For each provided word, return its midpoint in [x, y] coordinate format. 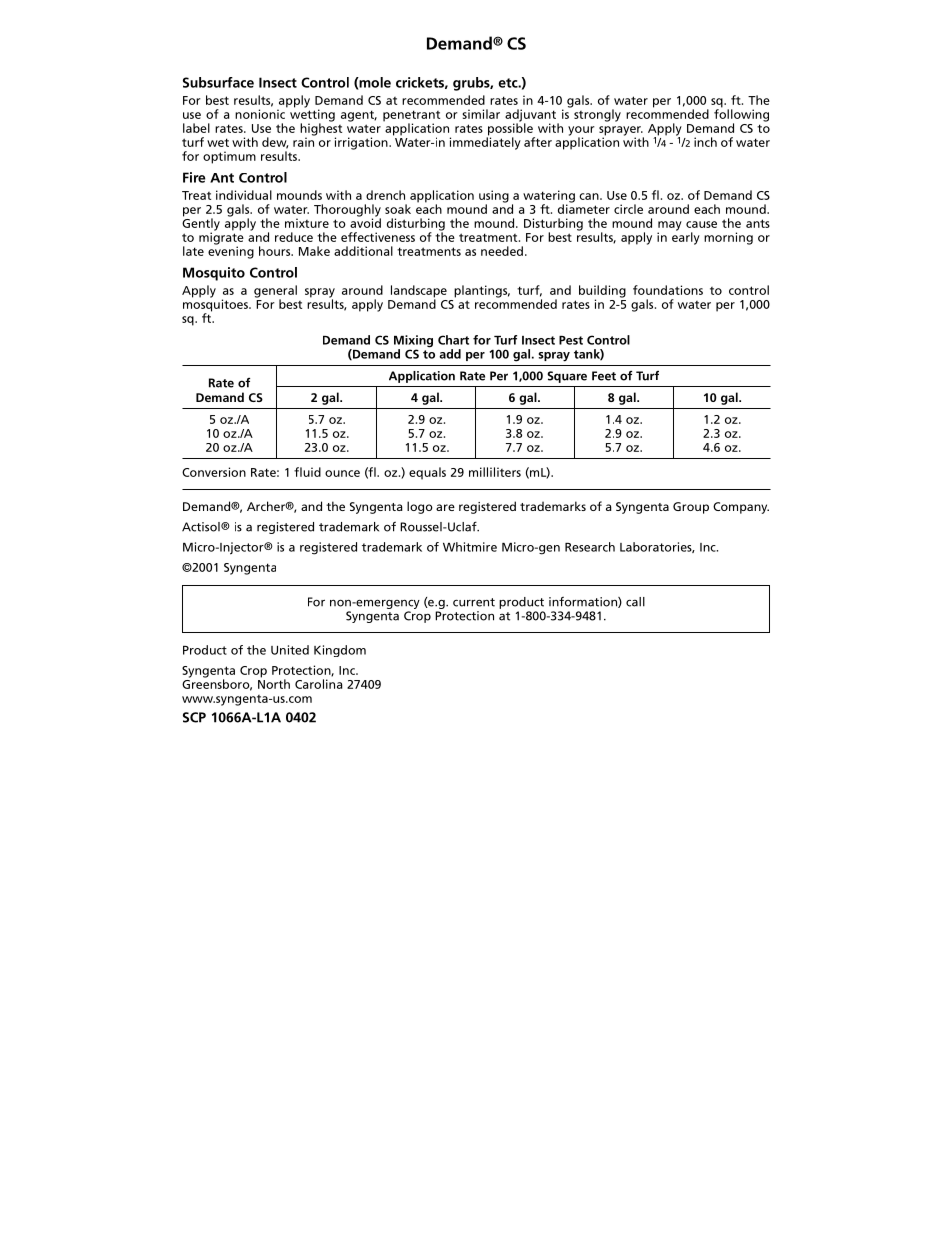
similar [481, 114]
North [274, 683]
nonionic [261, 113]
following [741, 115]
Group [691, 508]
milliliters [495, 472]
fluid [307, 472]
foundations [668, 290]
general [275, 292]
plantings [482, 291]
